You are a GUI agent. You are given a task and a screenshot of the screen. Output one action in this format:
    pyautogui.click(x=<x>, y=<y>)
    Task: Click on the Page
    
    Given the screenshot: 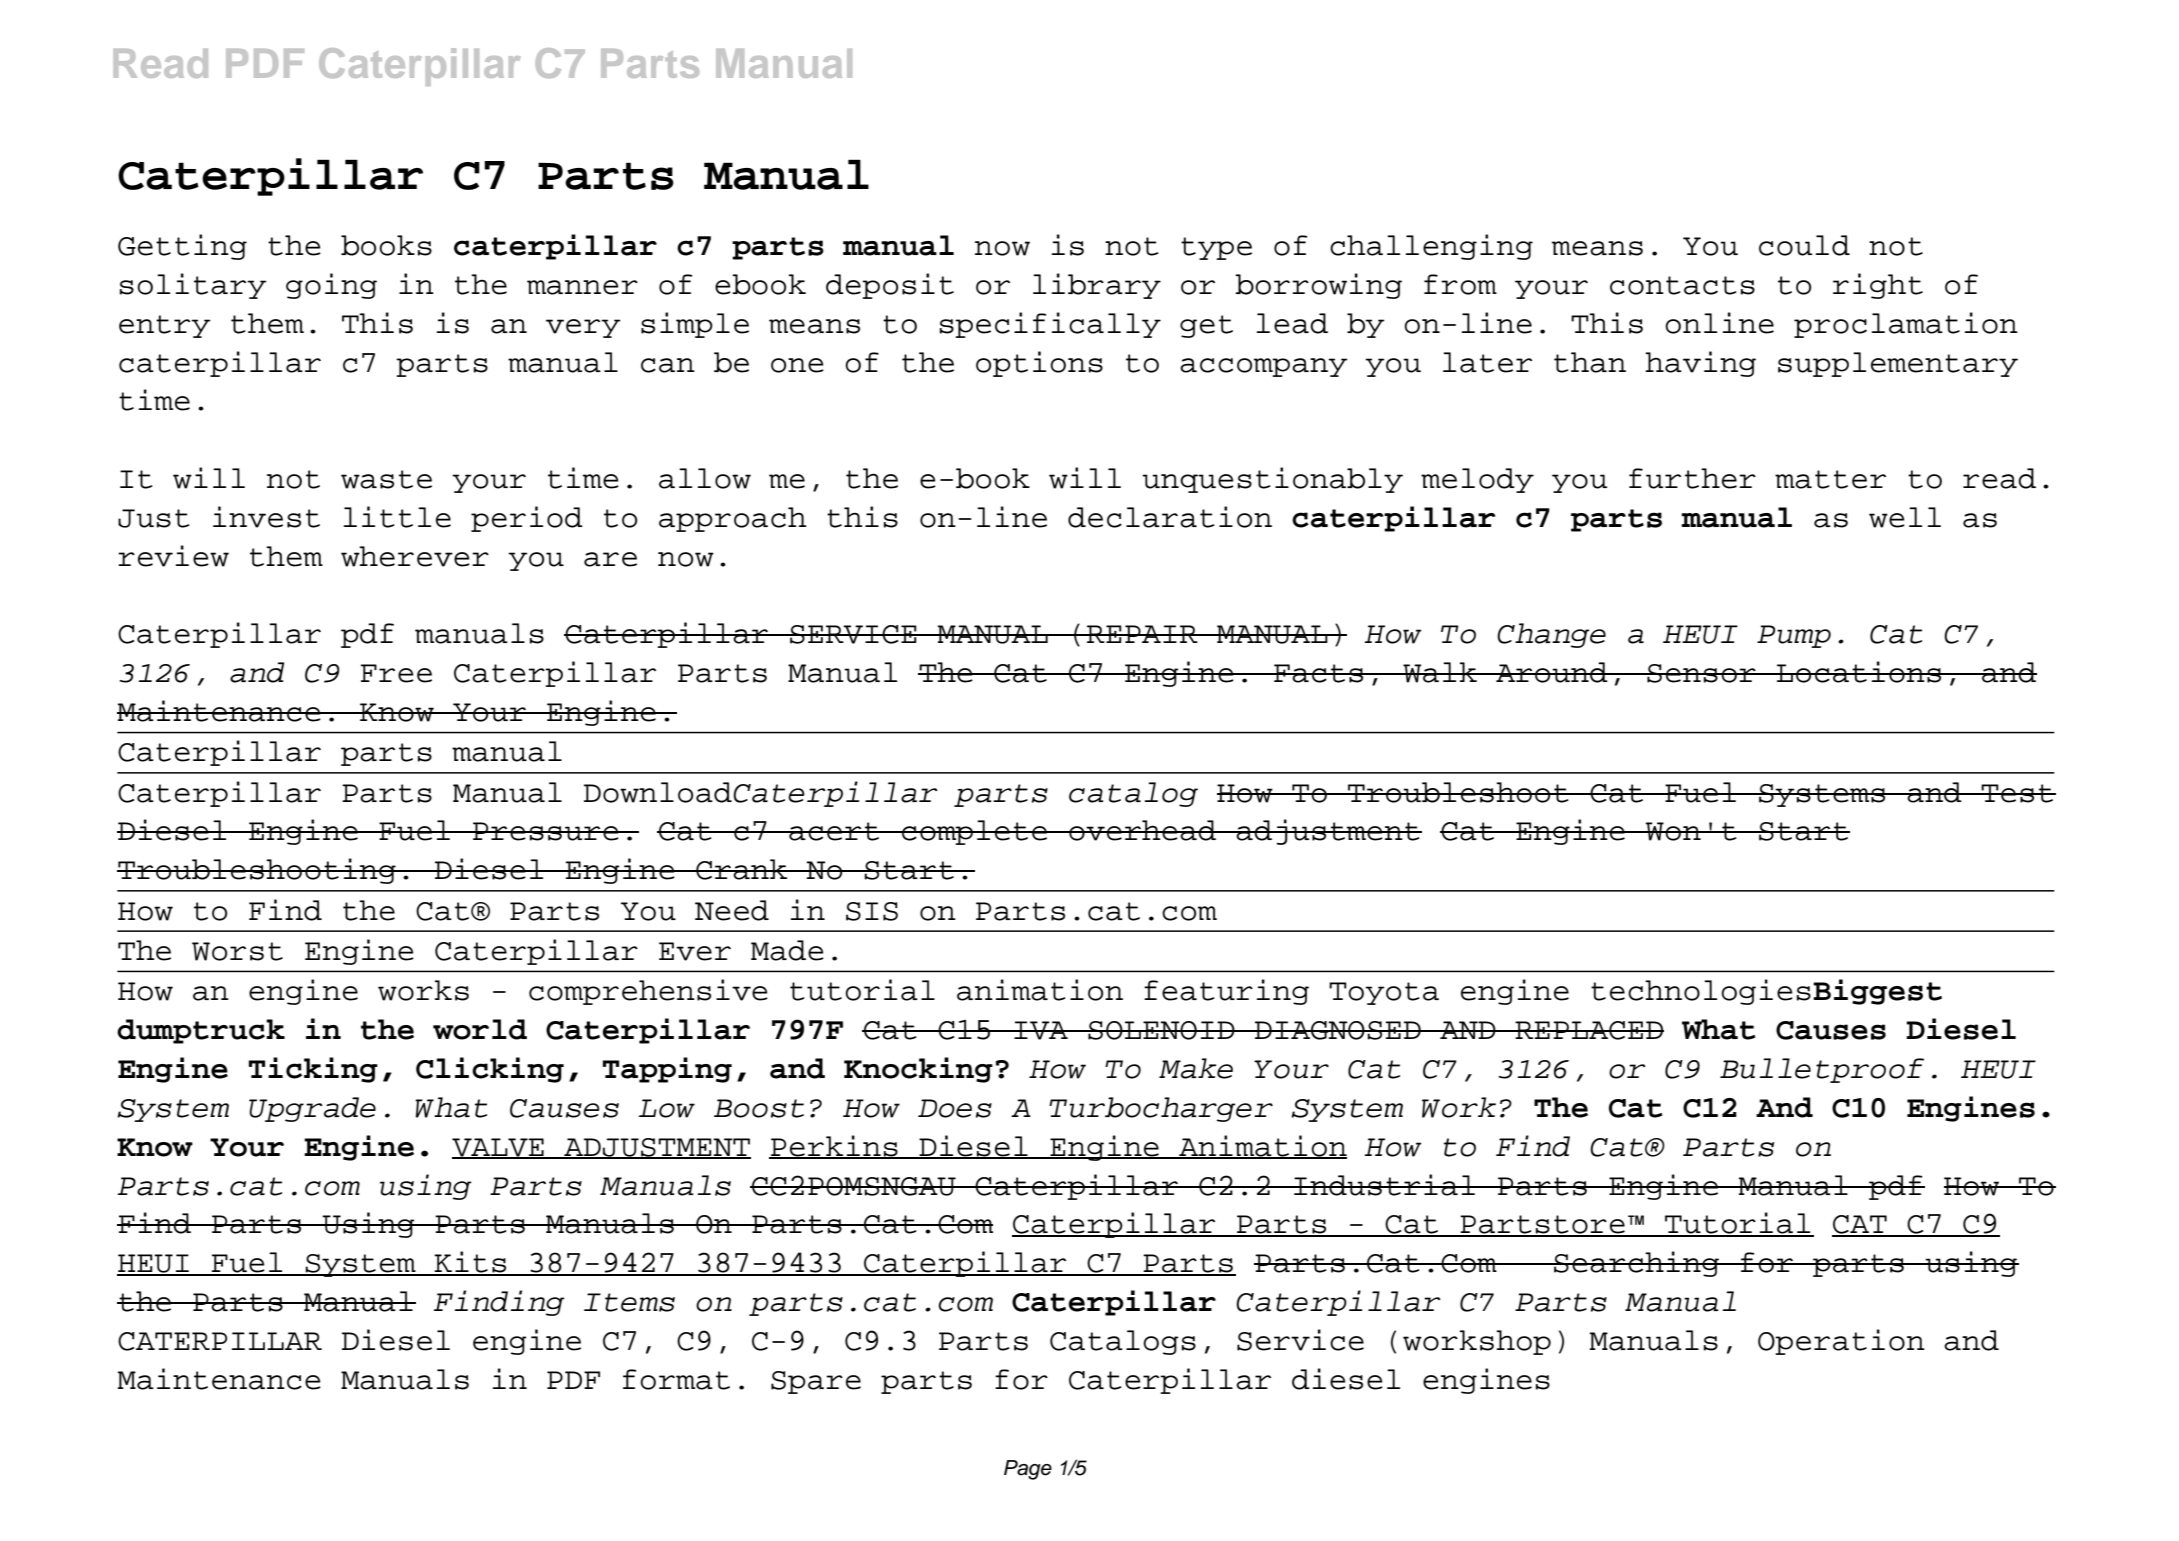 What is the action you would take?
    pyautogui.click(x=1028, y=1470)
